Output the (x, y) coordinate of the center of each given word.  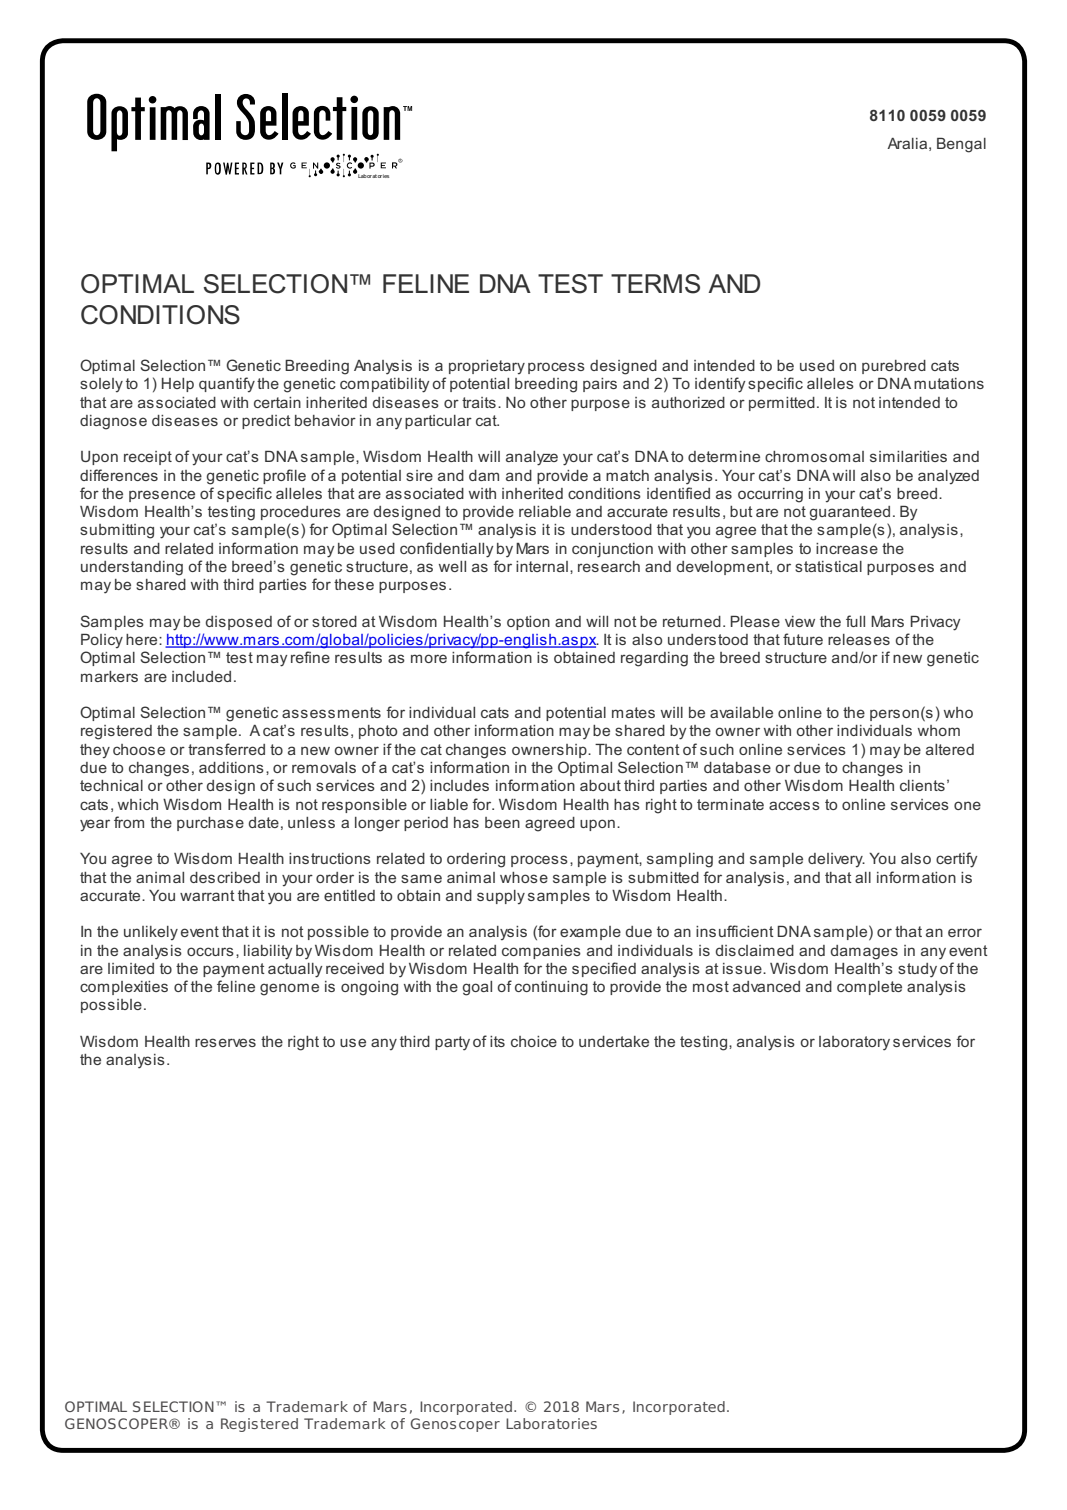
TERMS (655, 284)
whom (939, 730)
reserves (225, 1042)
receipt (148, 458)
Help (178, 385)
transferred (226, 749)
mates (633, 712)
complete (869, 988)
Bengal (961, 145)
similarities (908, 456)
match (627, 475)
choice (534, 1041)
